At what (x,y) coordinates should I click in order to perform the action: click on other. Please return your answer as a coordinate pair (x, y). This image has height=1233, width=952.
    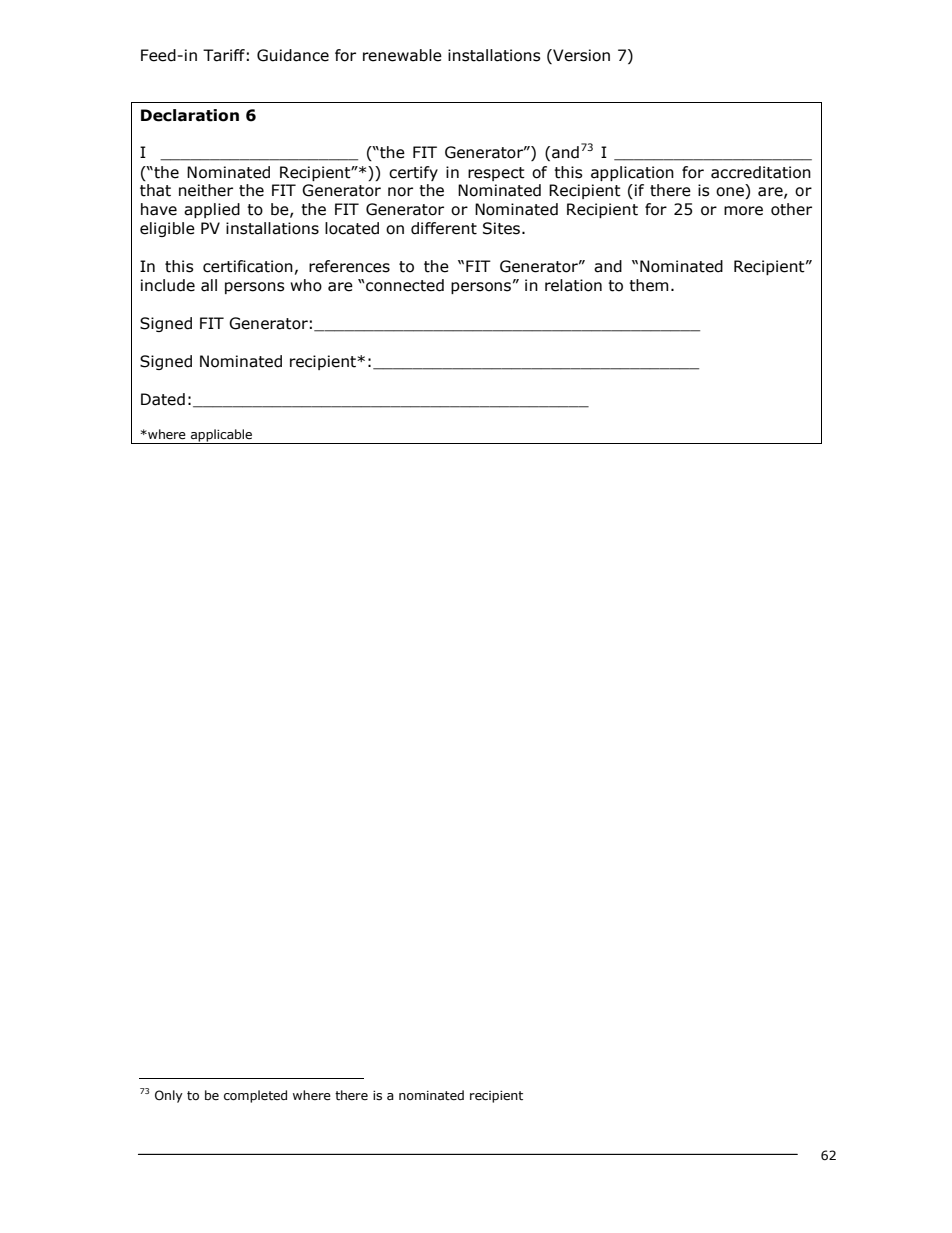
    Looking at the image, I should click on (791, 209).
